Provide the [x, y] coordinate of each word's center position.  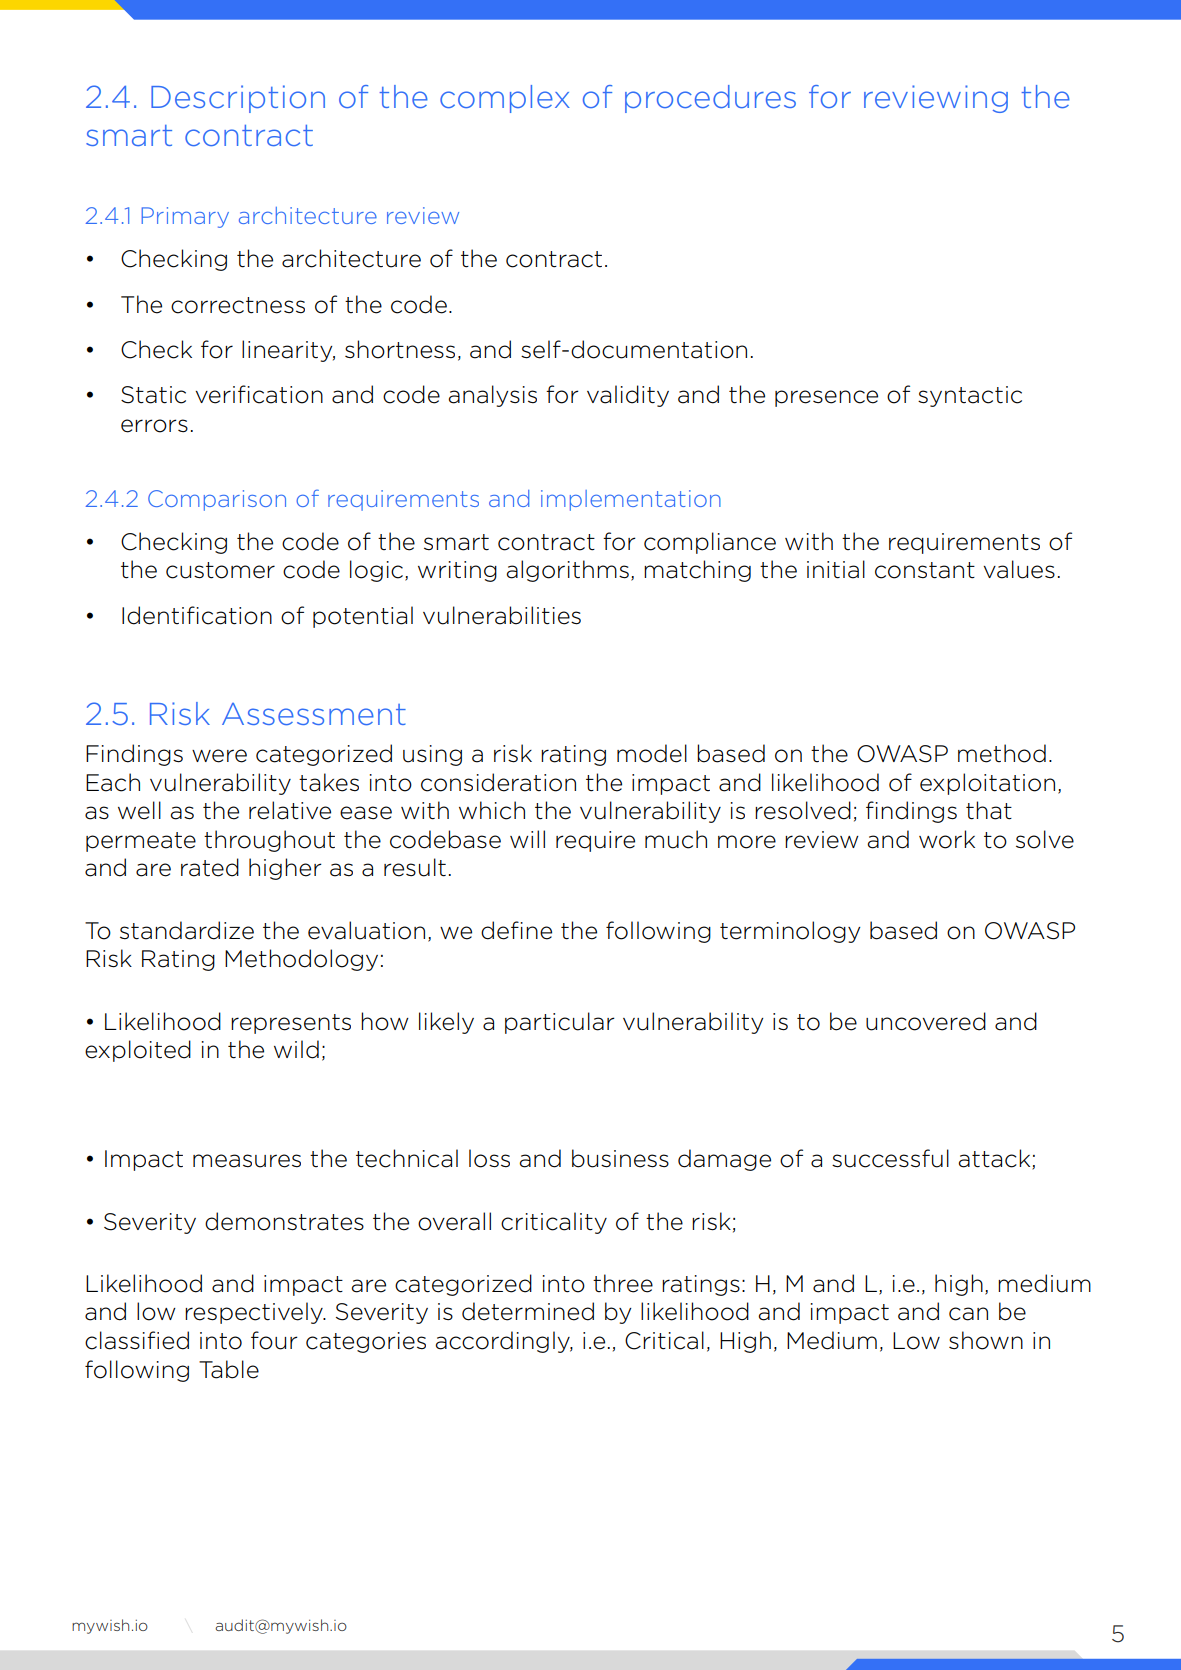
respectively [255, 1313]
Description [238, 99]
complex [505, 99]
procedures [710, 99]
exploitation [987, 784]
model [652, 753]
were [219, 756]
